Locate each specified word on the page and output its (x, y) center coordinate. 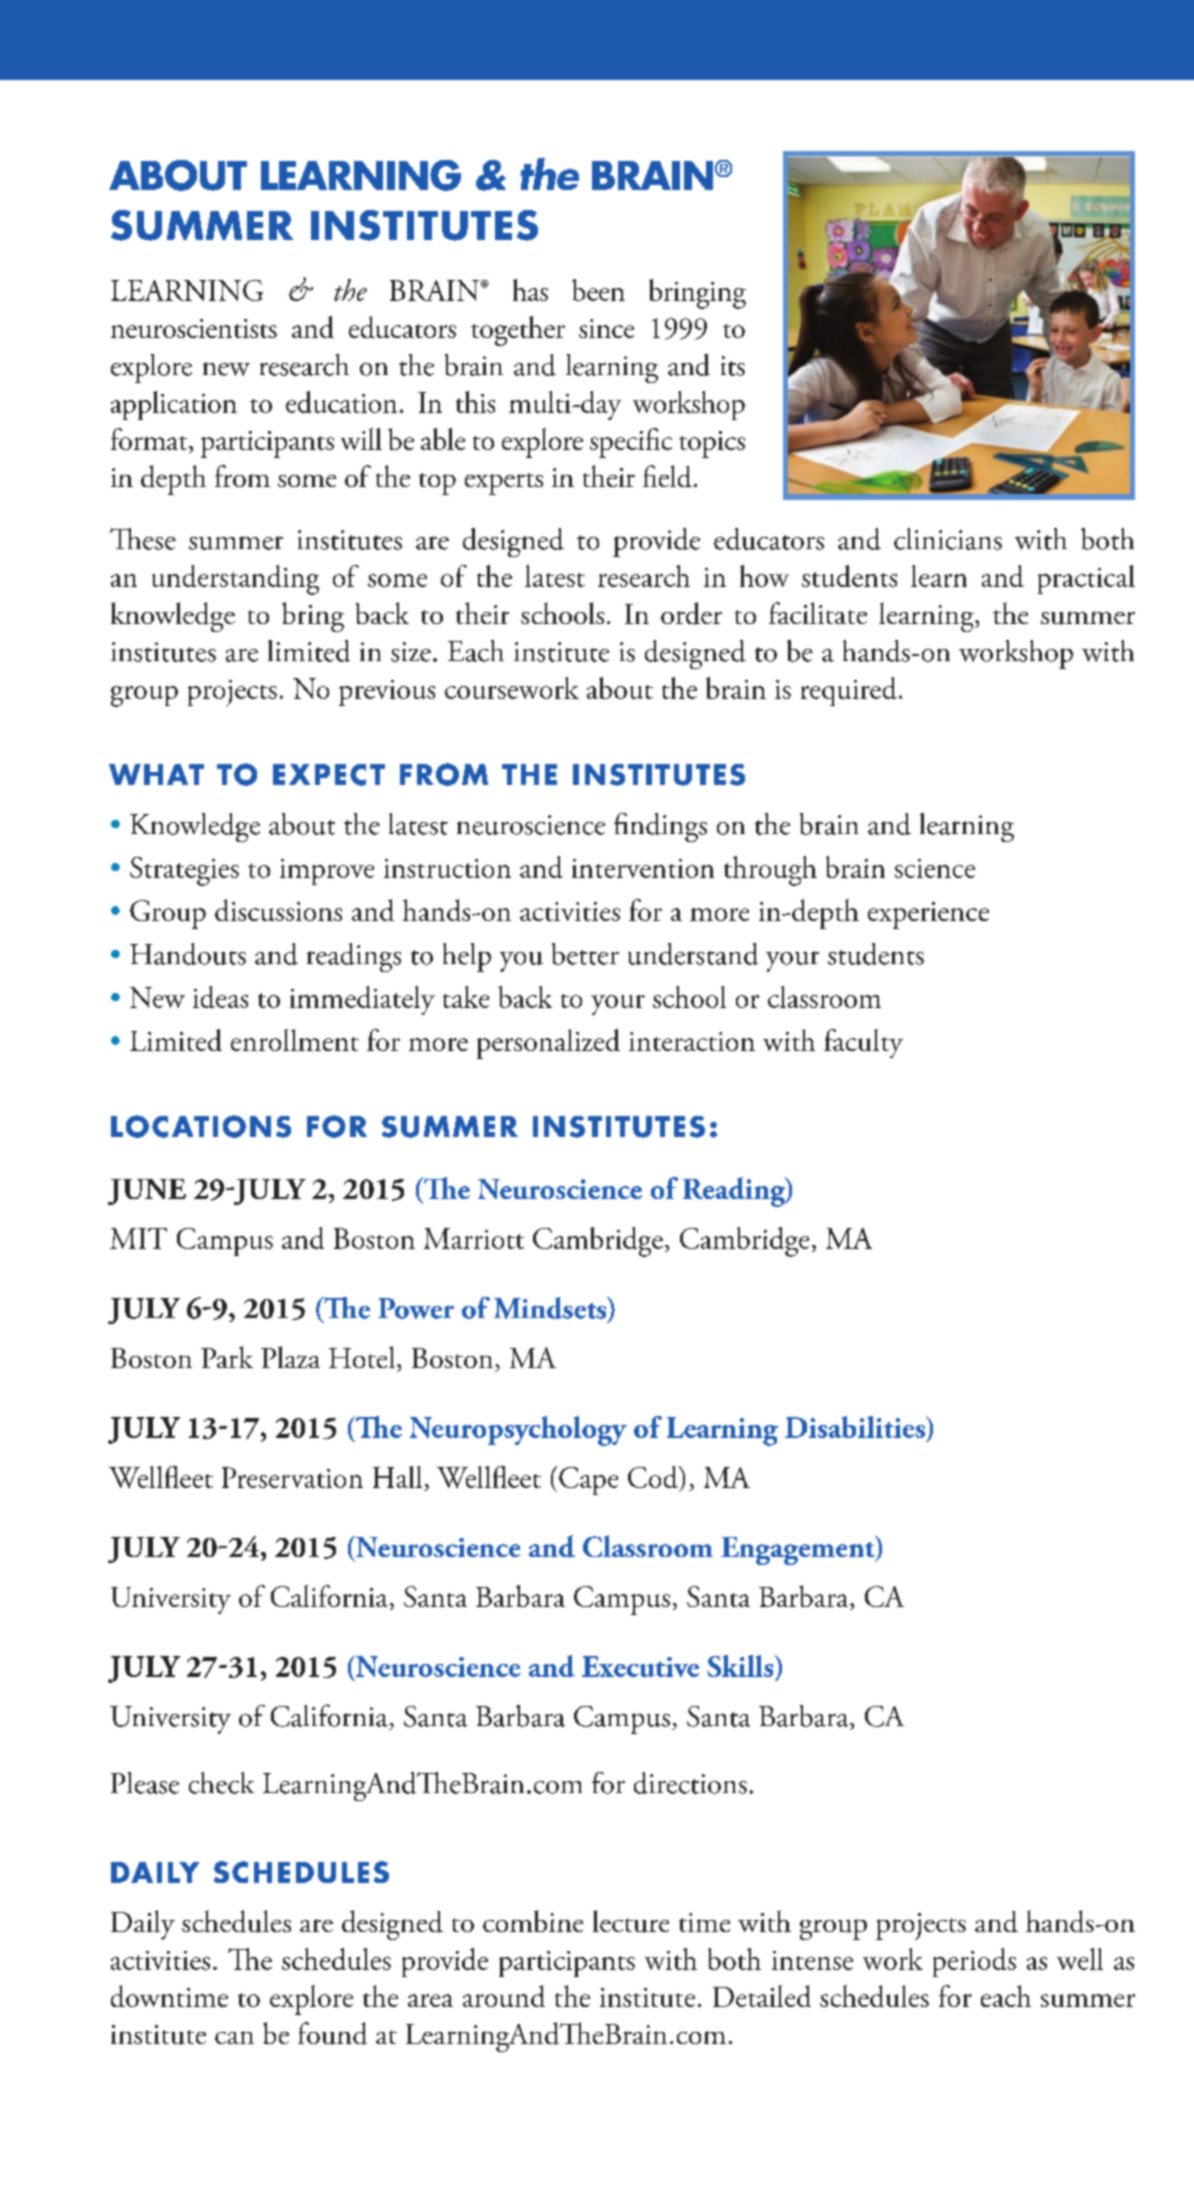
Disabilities (856, 1427)
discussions (278, 910)
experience (928, 915)
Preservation (292, 1477)
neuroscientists (194, 328)
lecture (631, 1921)
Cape (588, 1481)
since (606, 328)
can (234, 2037)
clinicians (948, 539)
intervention (643, 868)
